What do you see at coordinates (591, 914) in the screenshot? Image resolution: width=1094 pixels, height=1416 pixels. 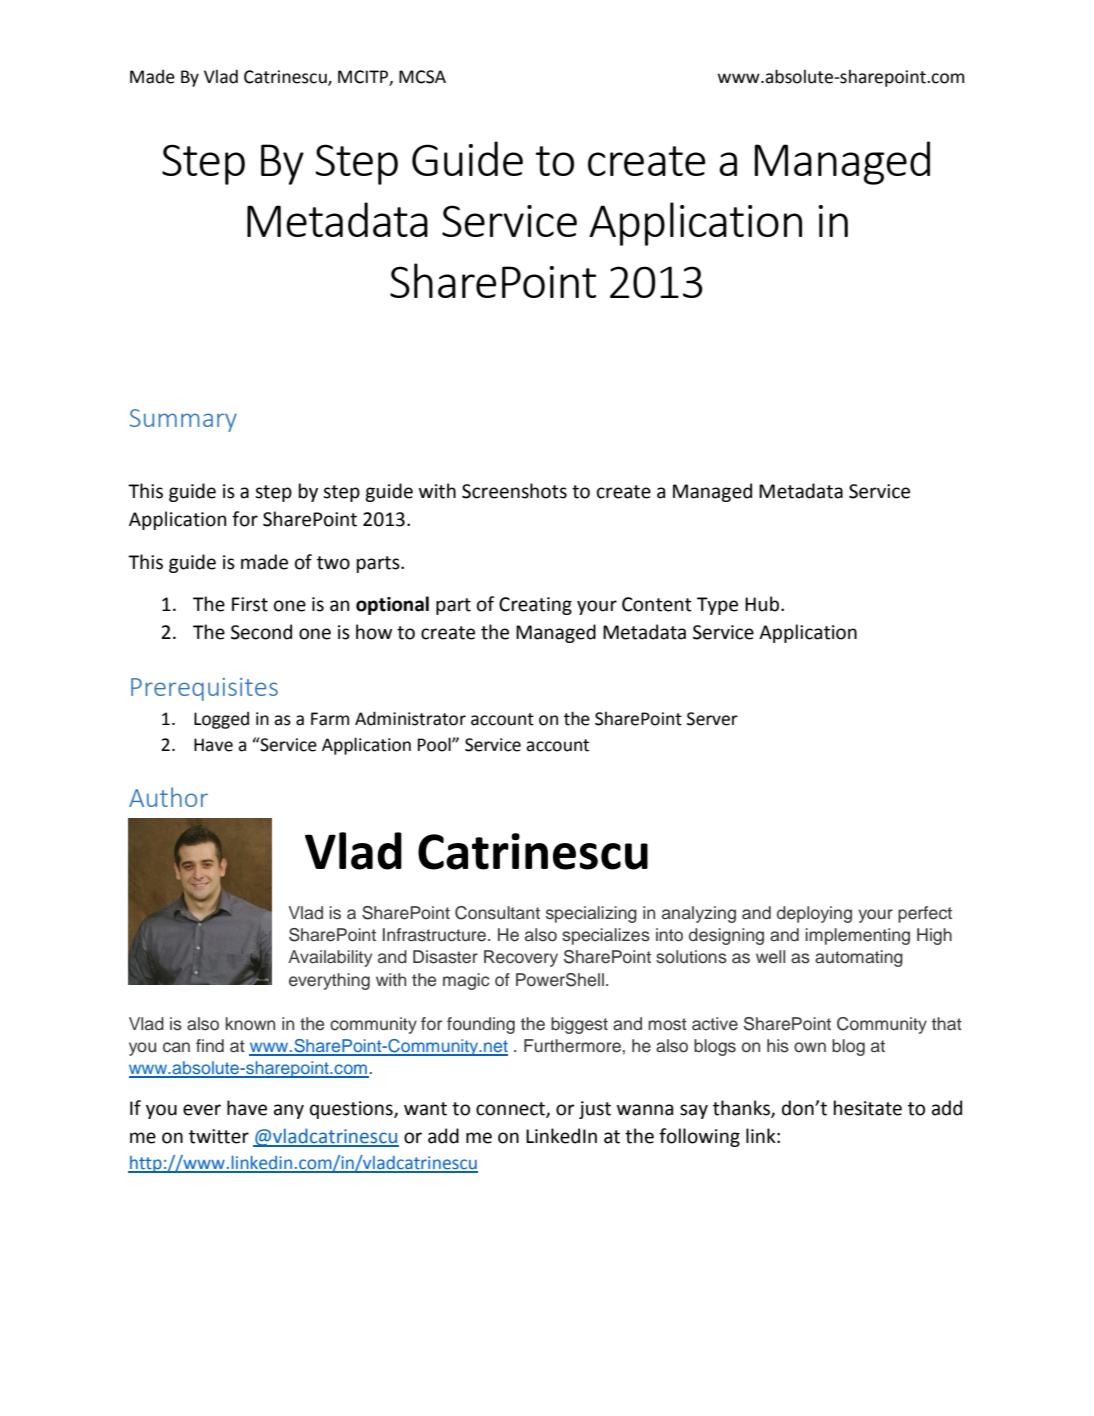 I see `specializing` at bounding box center [591, 914].
